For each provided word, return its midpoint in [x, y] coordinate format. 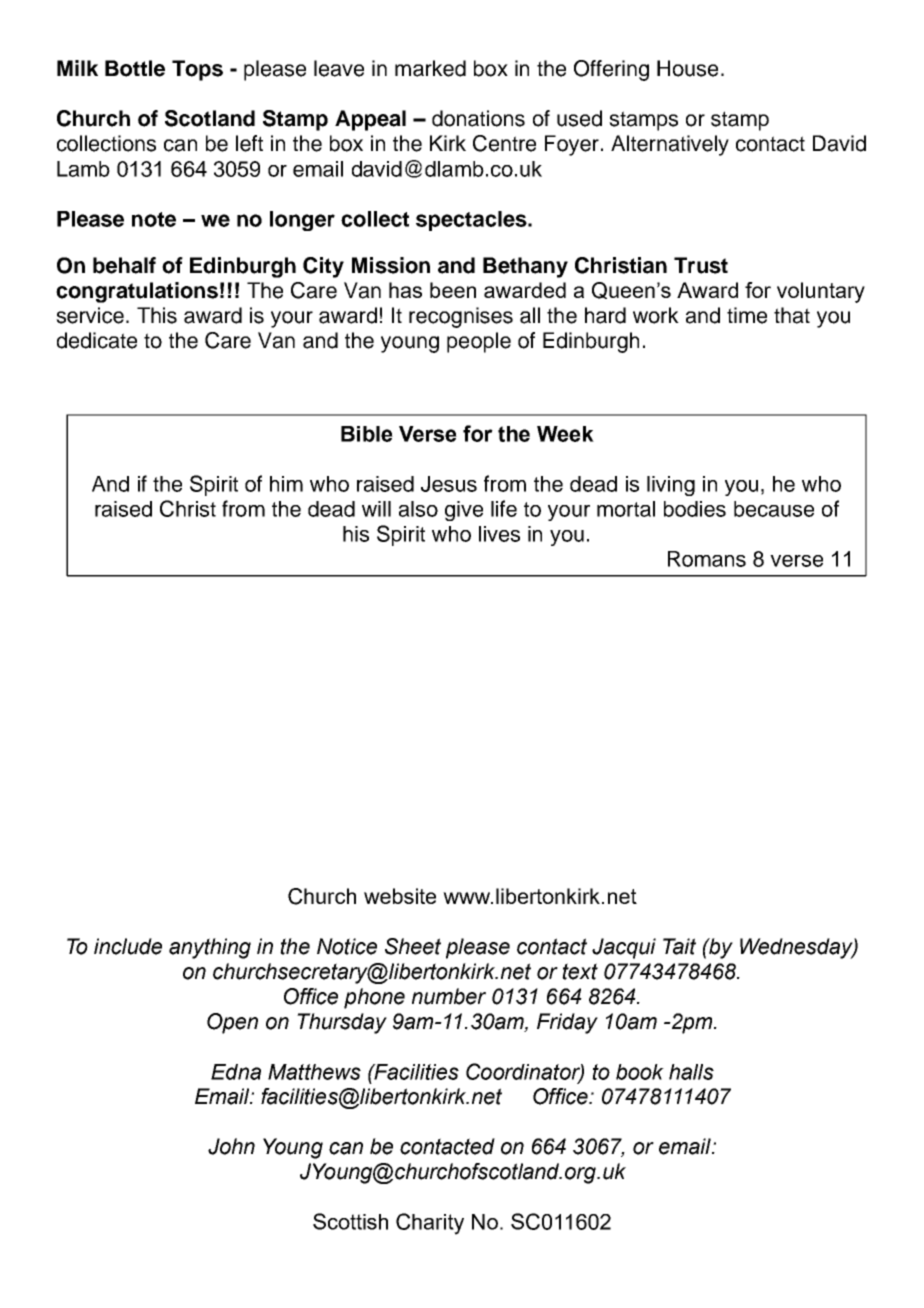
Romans [707, 559]
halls [691, 1072]
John [231, 1146]
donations [478, 118]
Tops [197, 70]
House [687, 68]
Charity [430, 1224]
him [286, 484]
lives [499, 534]
